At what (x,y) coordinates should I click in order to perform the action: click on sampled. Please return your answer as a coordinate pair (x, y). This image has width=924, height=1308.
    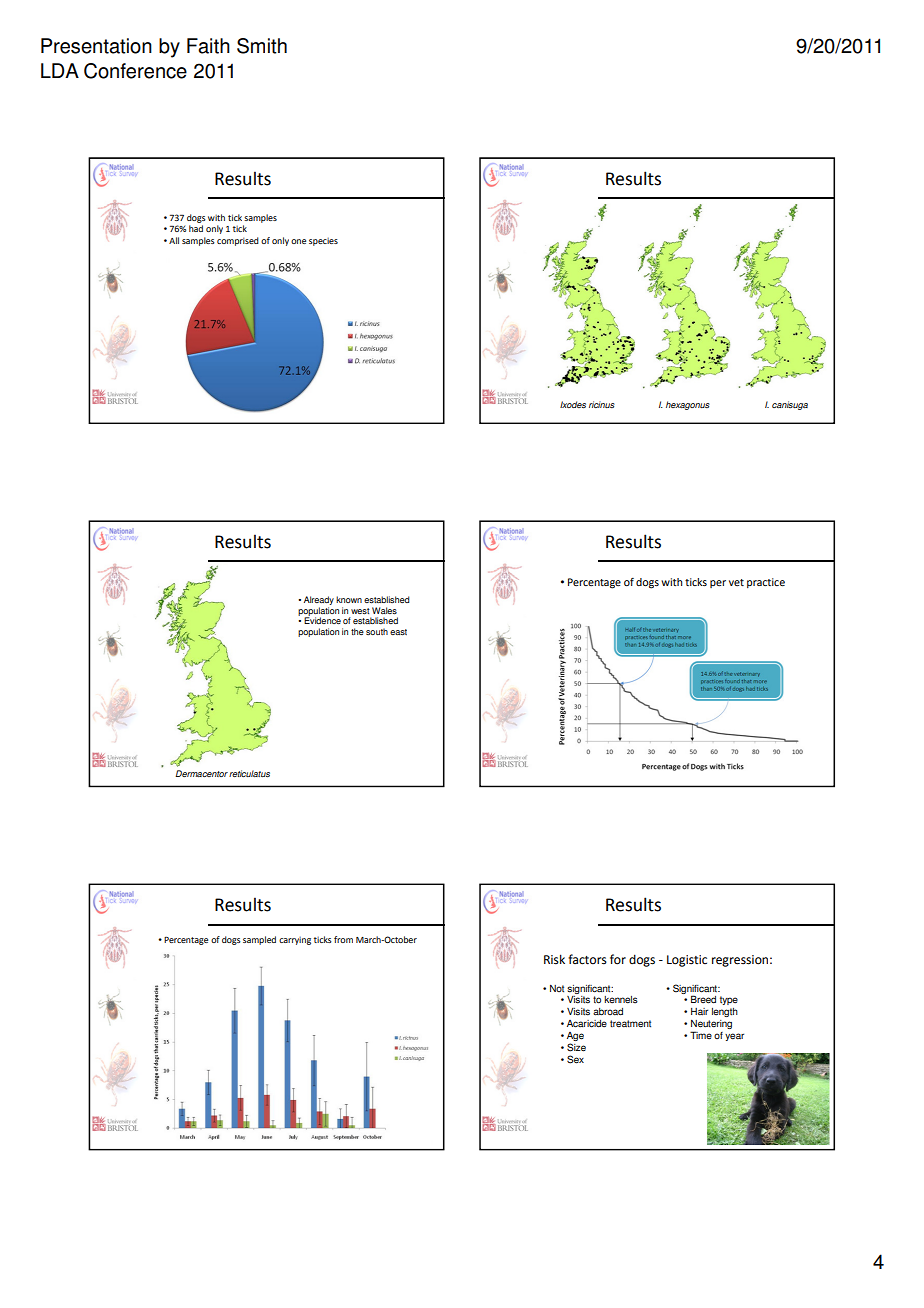
    Looking at the image, I should click on (259, 940).
